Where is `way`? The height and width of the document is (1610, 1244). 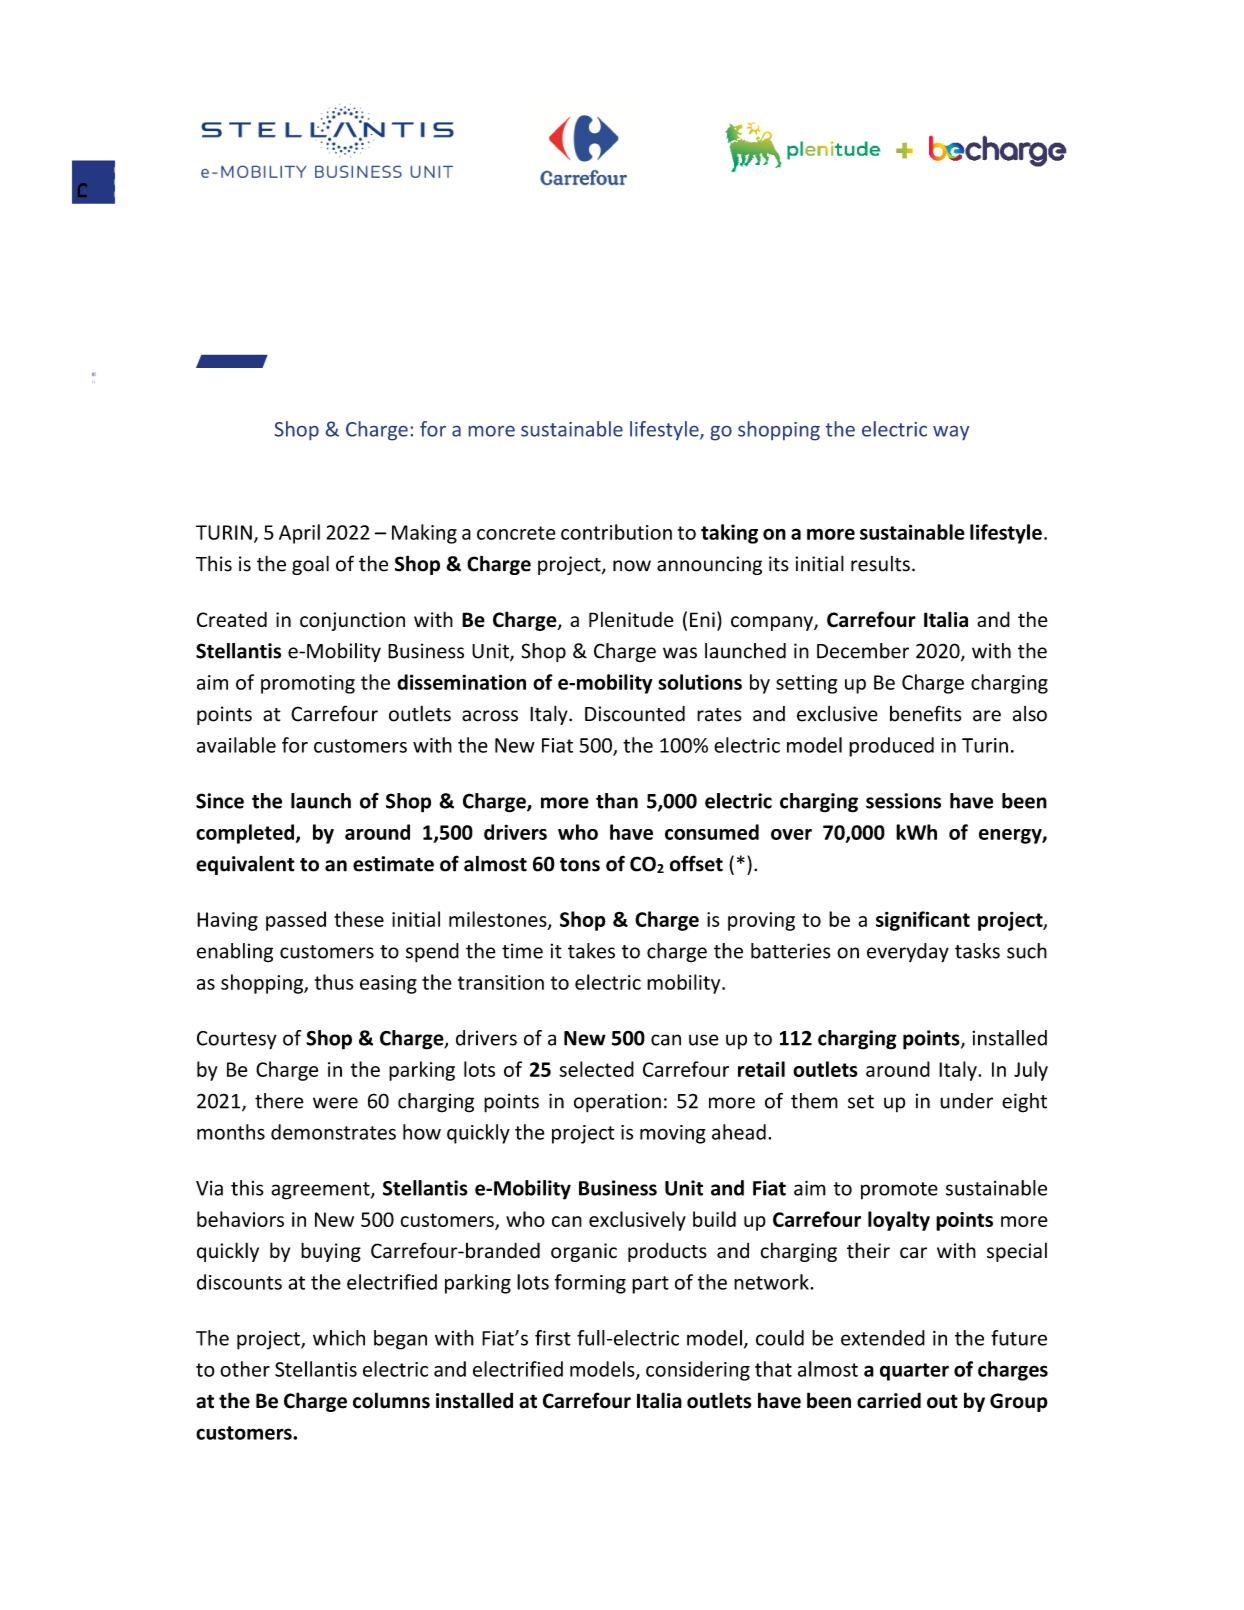
way is located at coordinates (951, 433).
